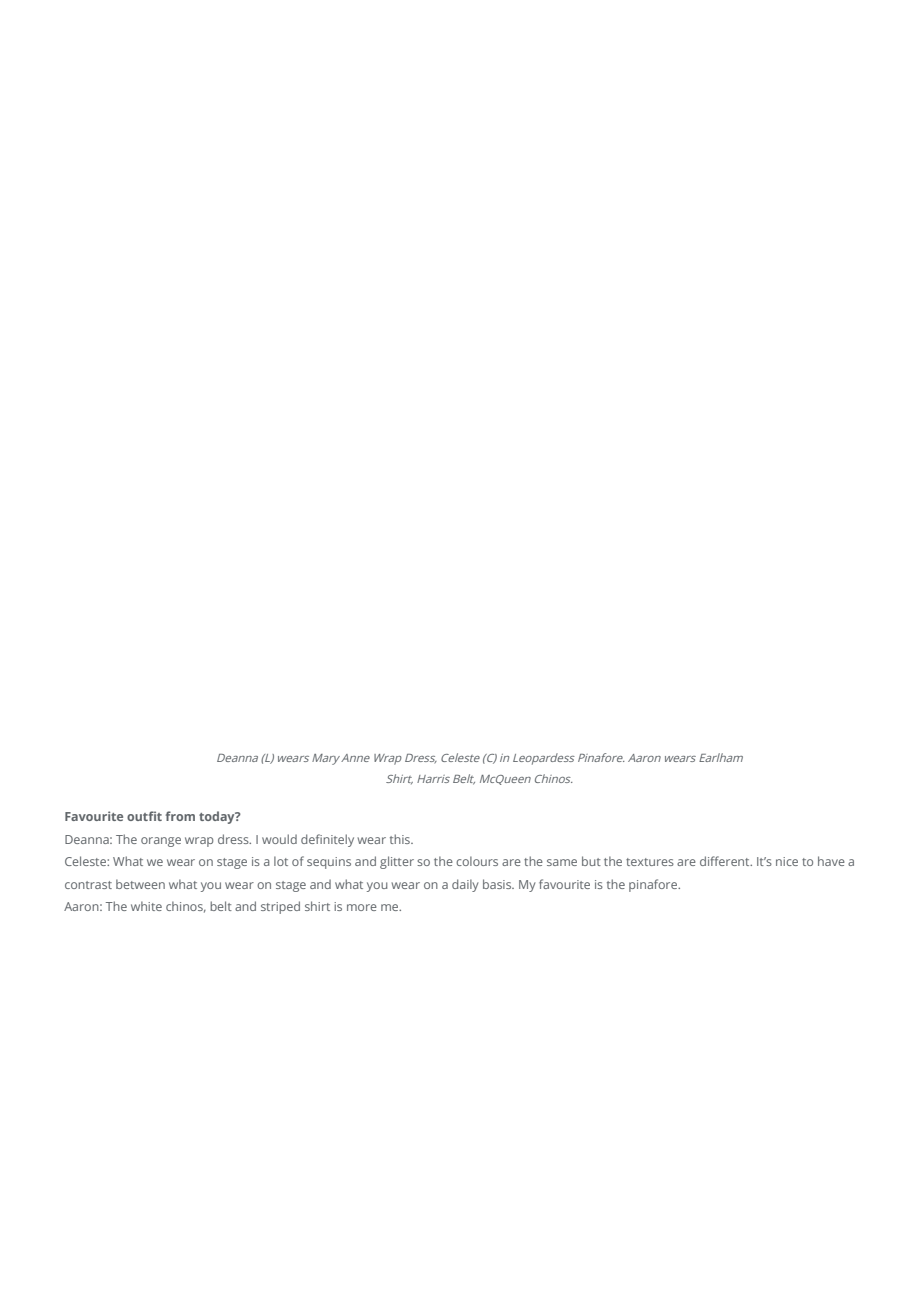  Describe the element at coordinates (329, 863) in the screenshot. I see `sequins` at that location.
